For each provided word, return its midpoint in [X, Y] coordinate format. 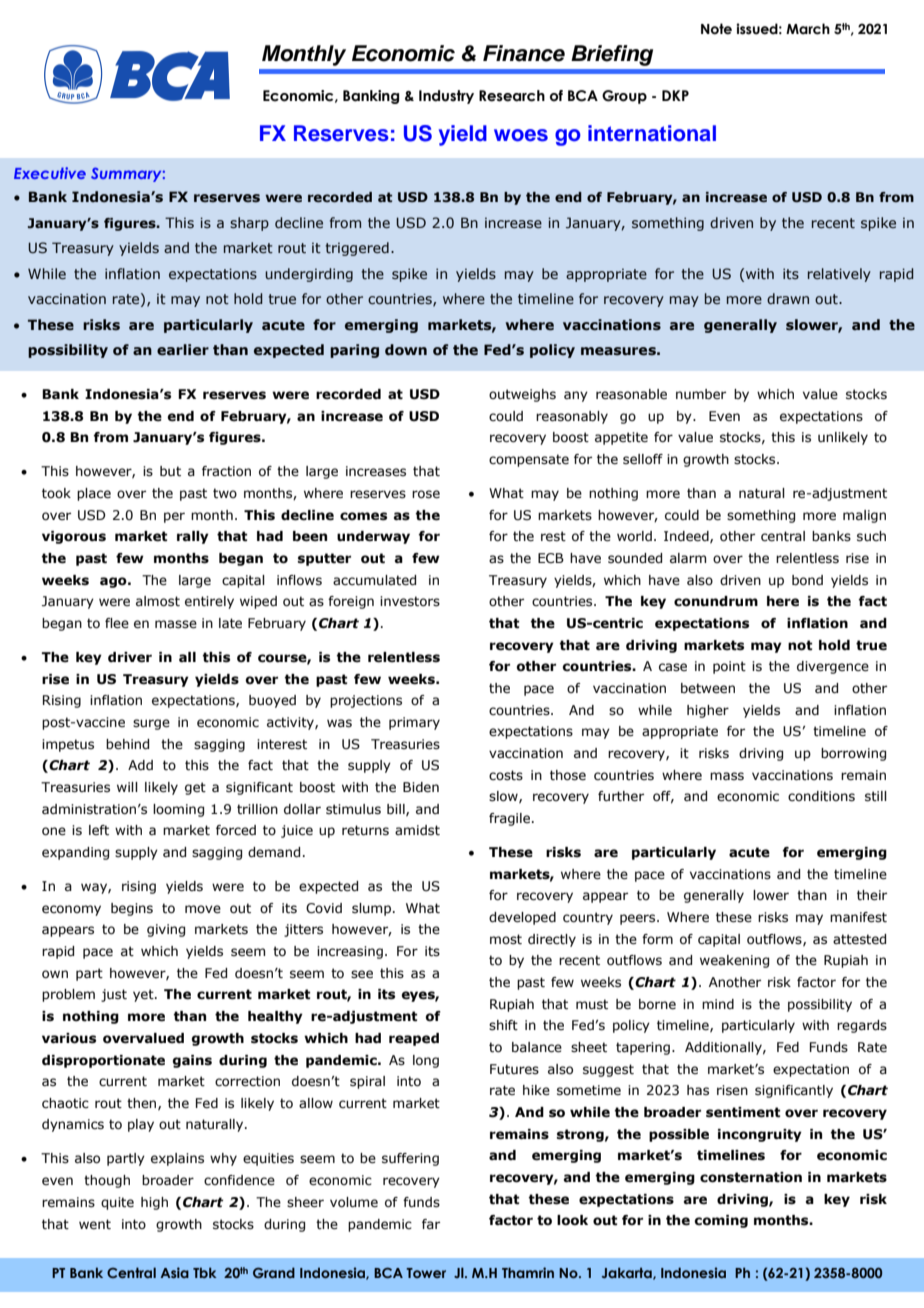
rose [426, 494]
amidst [417, 830]
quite [117, 1203]
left [99, 830]
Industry [446, 97]
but [170, 471]
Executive [50, 173]
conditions [821, 796]
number [701, 394]
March [808, 29]
